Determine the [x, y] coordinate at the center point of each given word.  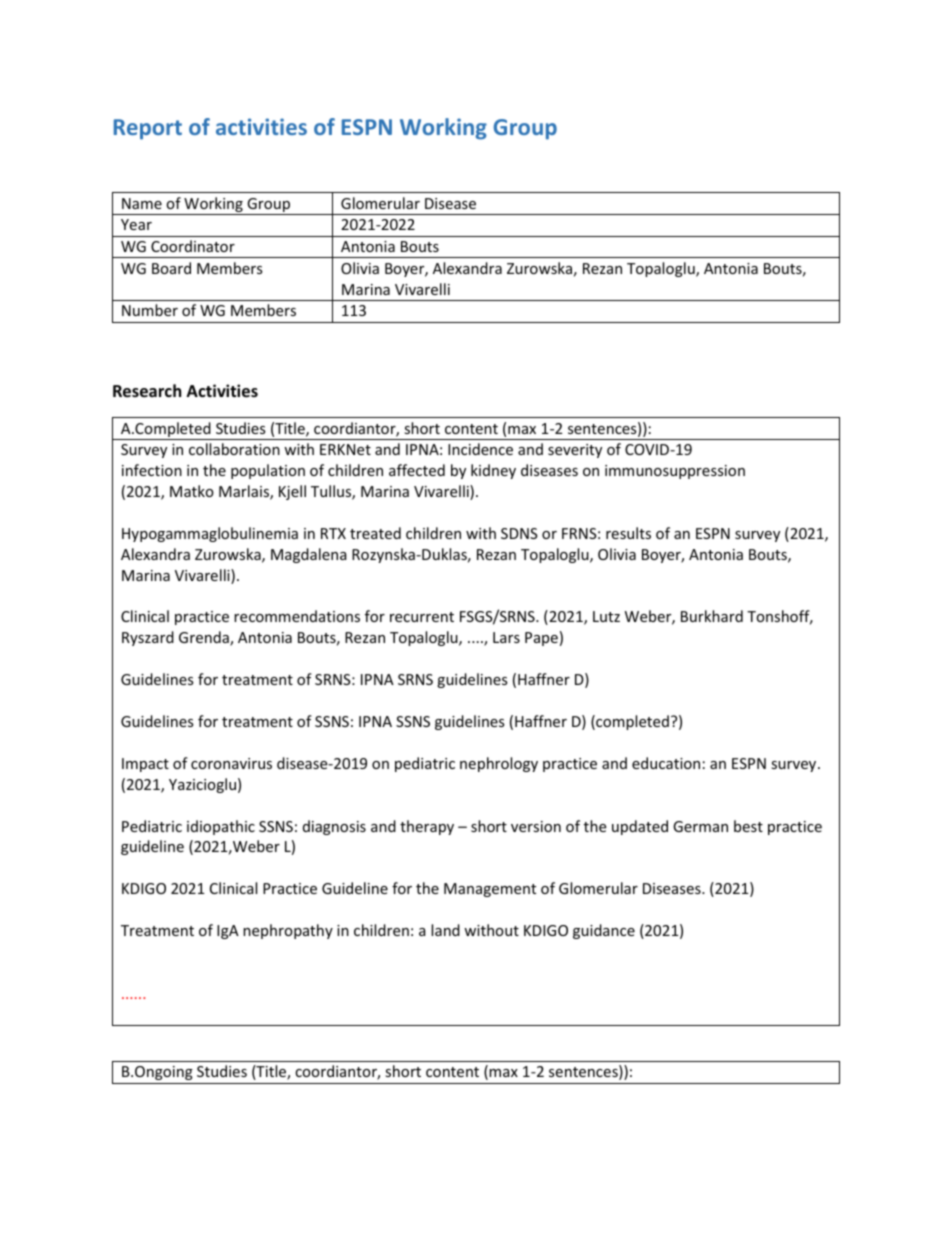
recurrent [422, 617]
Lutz [606, 616]
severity [575, 451]
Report [148, 129]
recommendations [297, 616]
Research [147, 391]
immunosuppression [675, 472]
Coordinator [193, 246]
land [445, 930]
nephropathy [288, 931]
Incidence [480, 449]
